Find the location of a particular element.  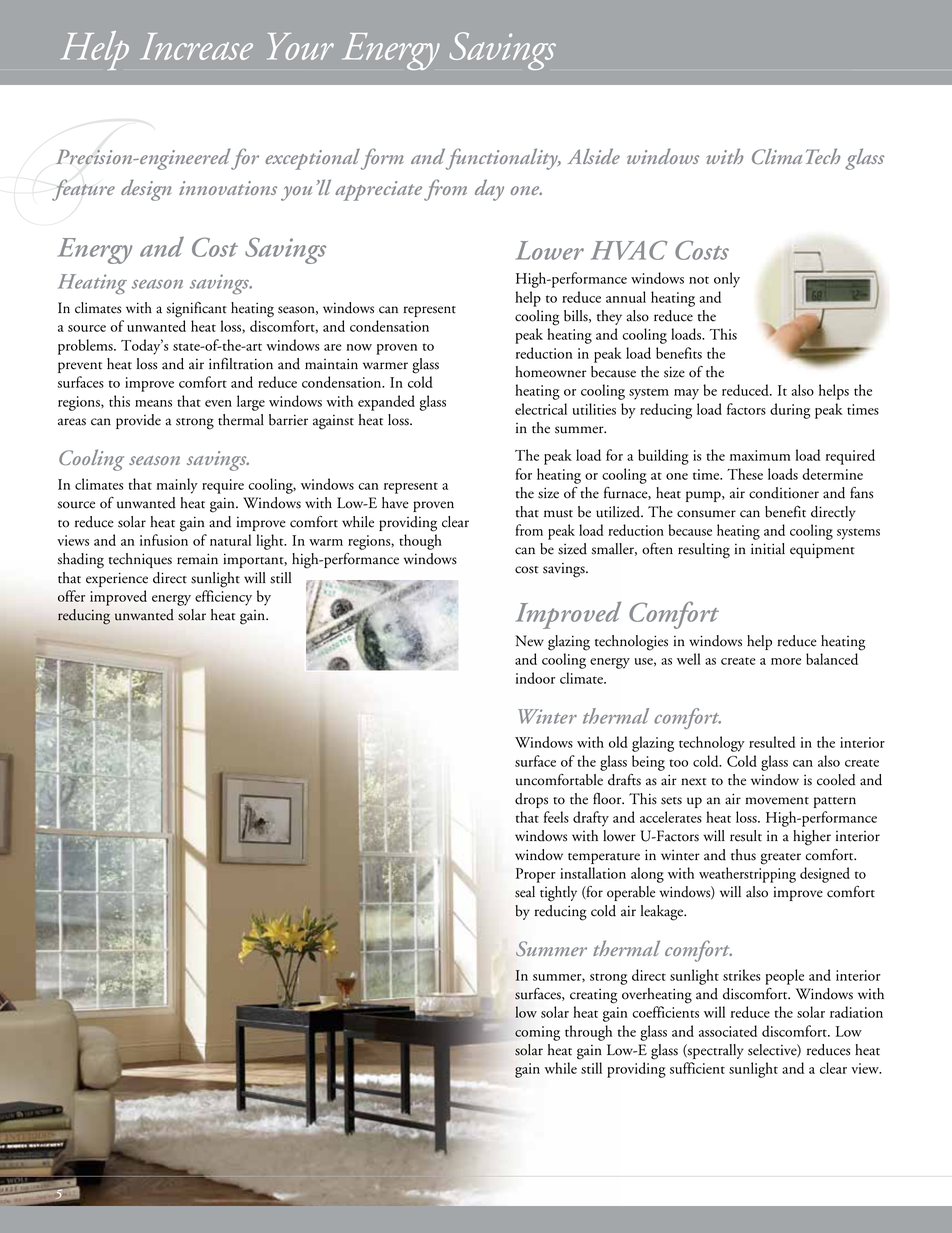

initial is located at coordinates (768, 549).
